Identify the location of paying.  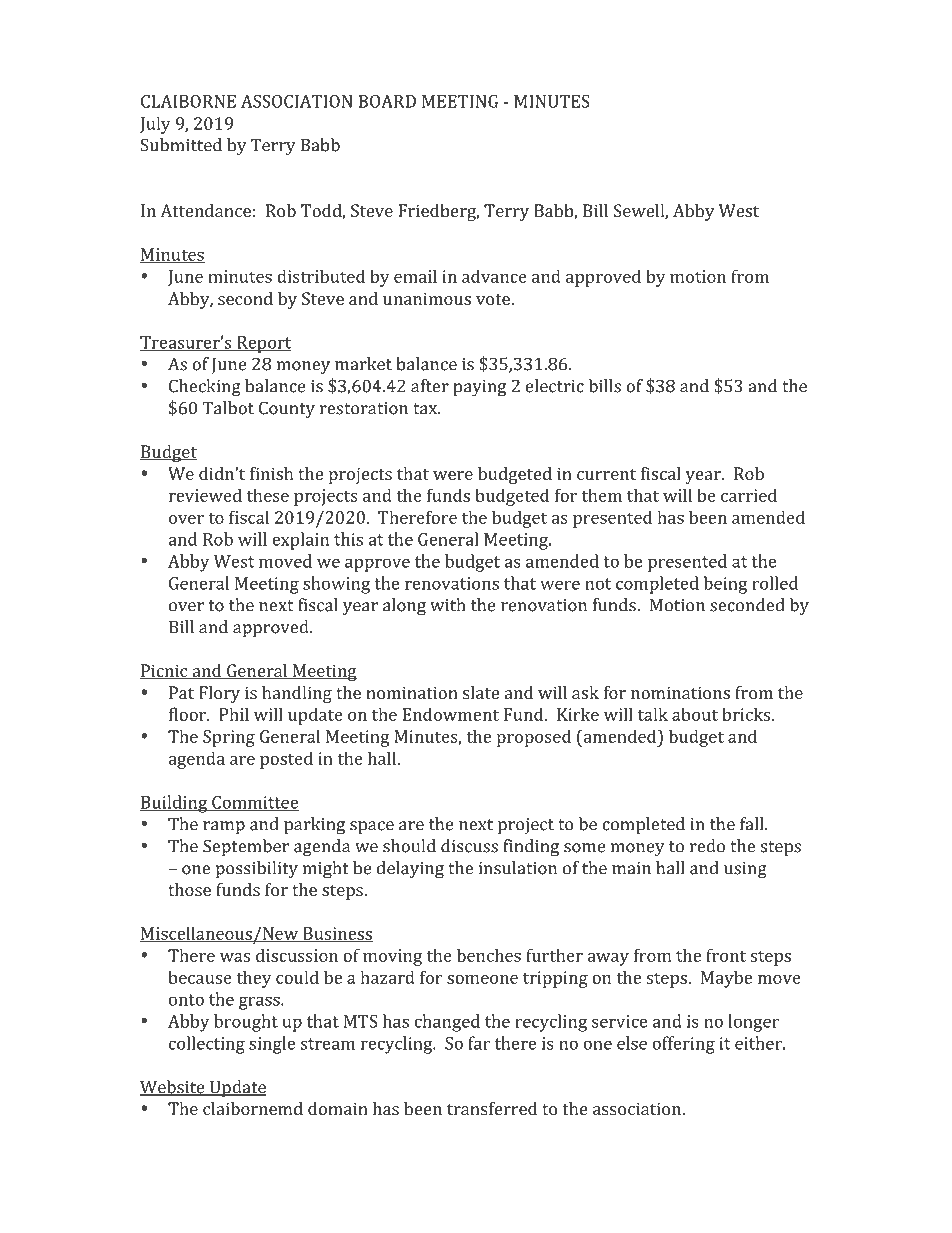
(479, 388).
